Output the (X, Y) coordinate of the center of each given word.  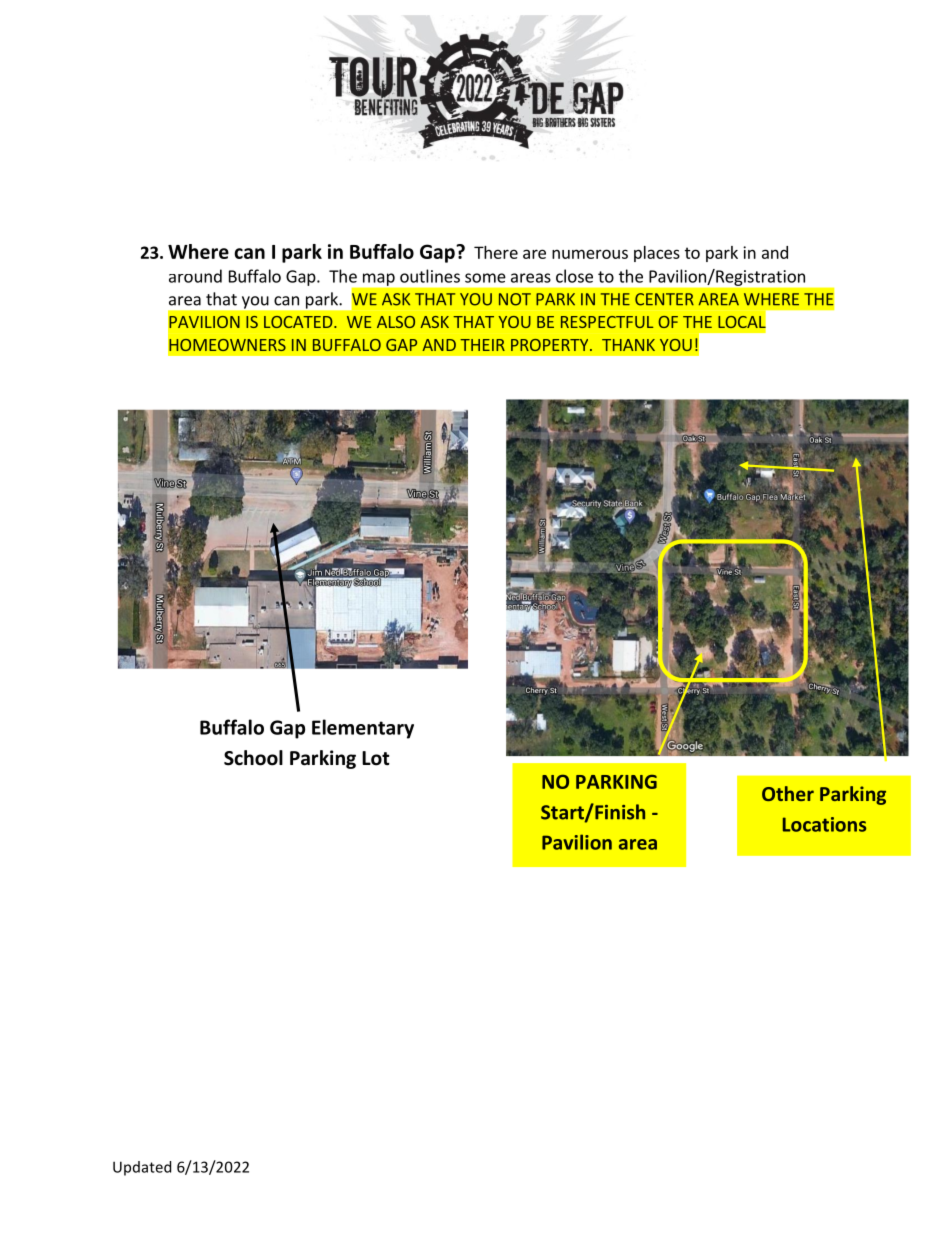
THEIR (482, 345)
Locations (824, 824)
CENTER (664, 299)
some (485, 278)
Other (788, 793)
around (195, 276)
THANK (628, 345)
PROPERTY (551, 345)
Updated (142, 1168)
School (253, 758)
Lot (376, 758)
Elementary (363, 729)
